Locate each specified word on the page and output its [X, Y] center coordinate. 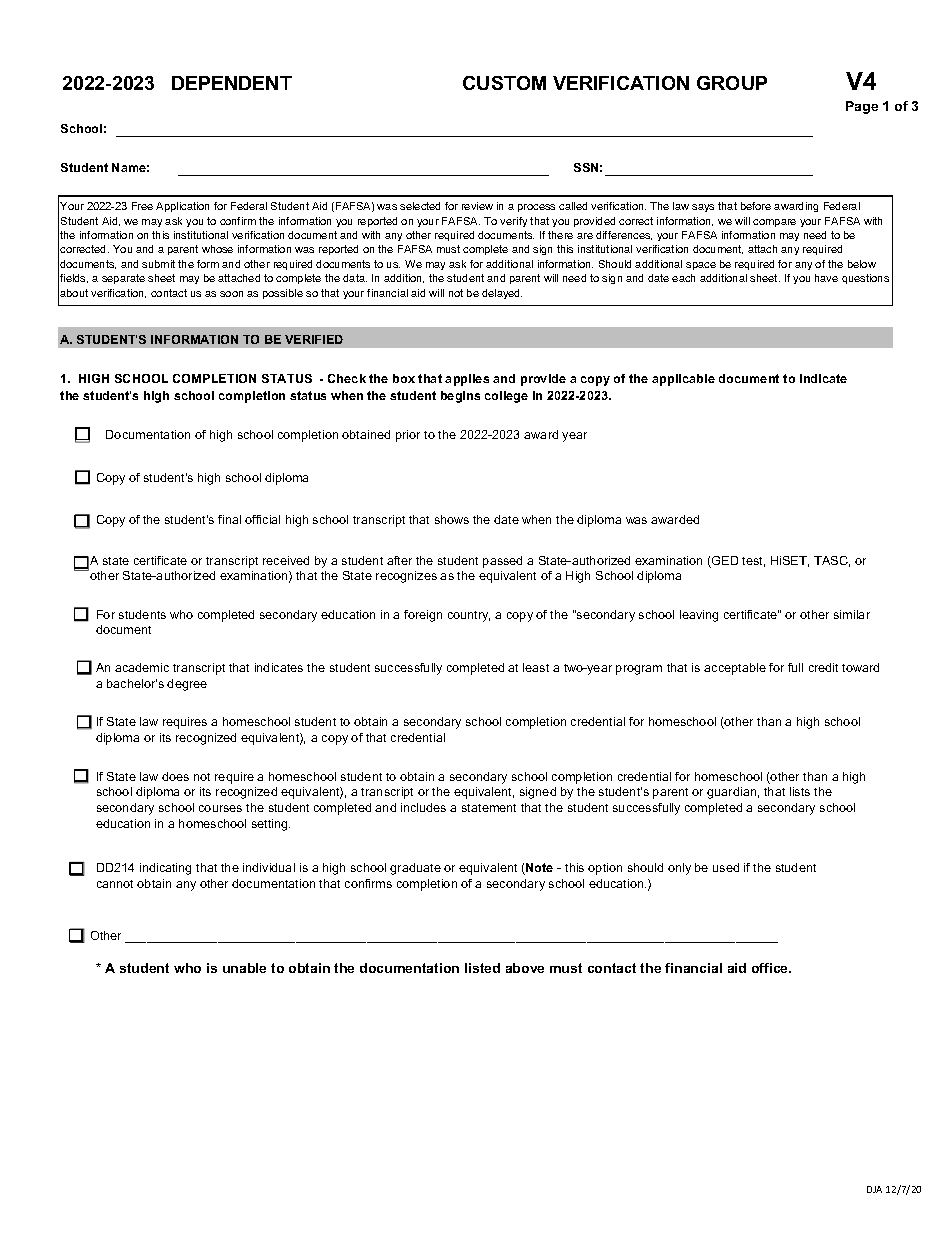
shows [452, 519]
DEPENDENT [232, 83]
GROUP [732, 83]
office [771, 968]
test [753, 562]
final [229, 519]
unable [244, 968]
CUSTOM [504, 83]
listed [482, 968]
